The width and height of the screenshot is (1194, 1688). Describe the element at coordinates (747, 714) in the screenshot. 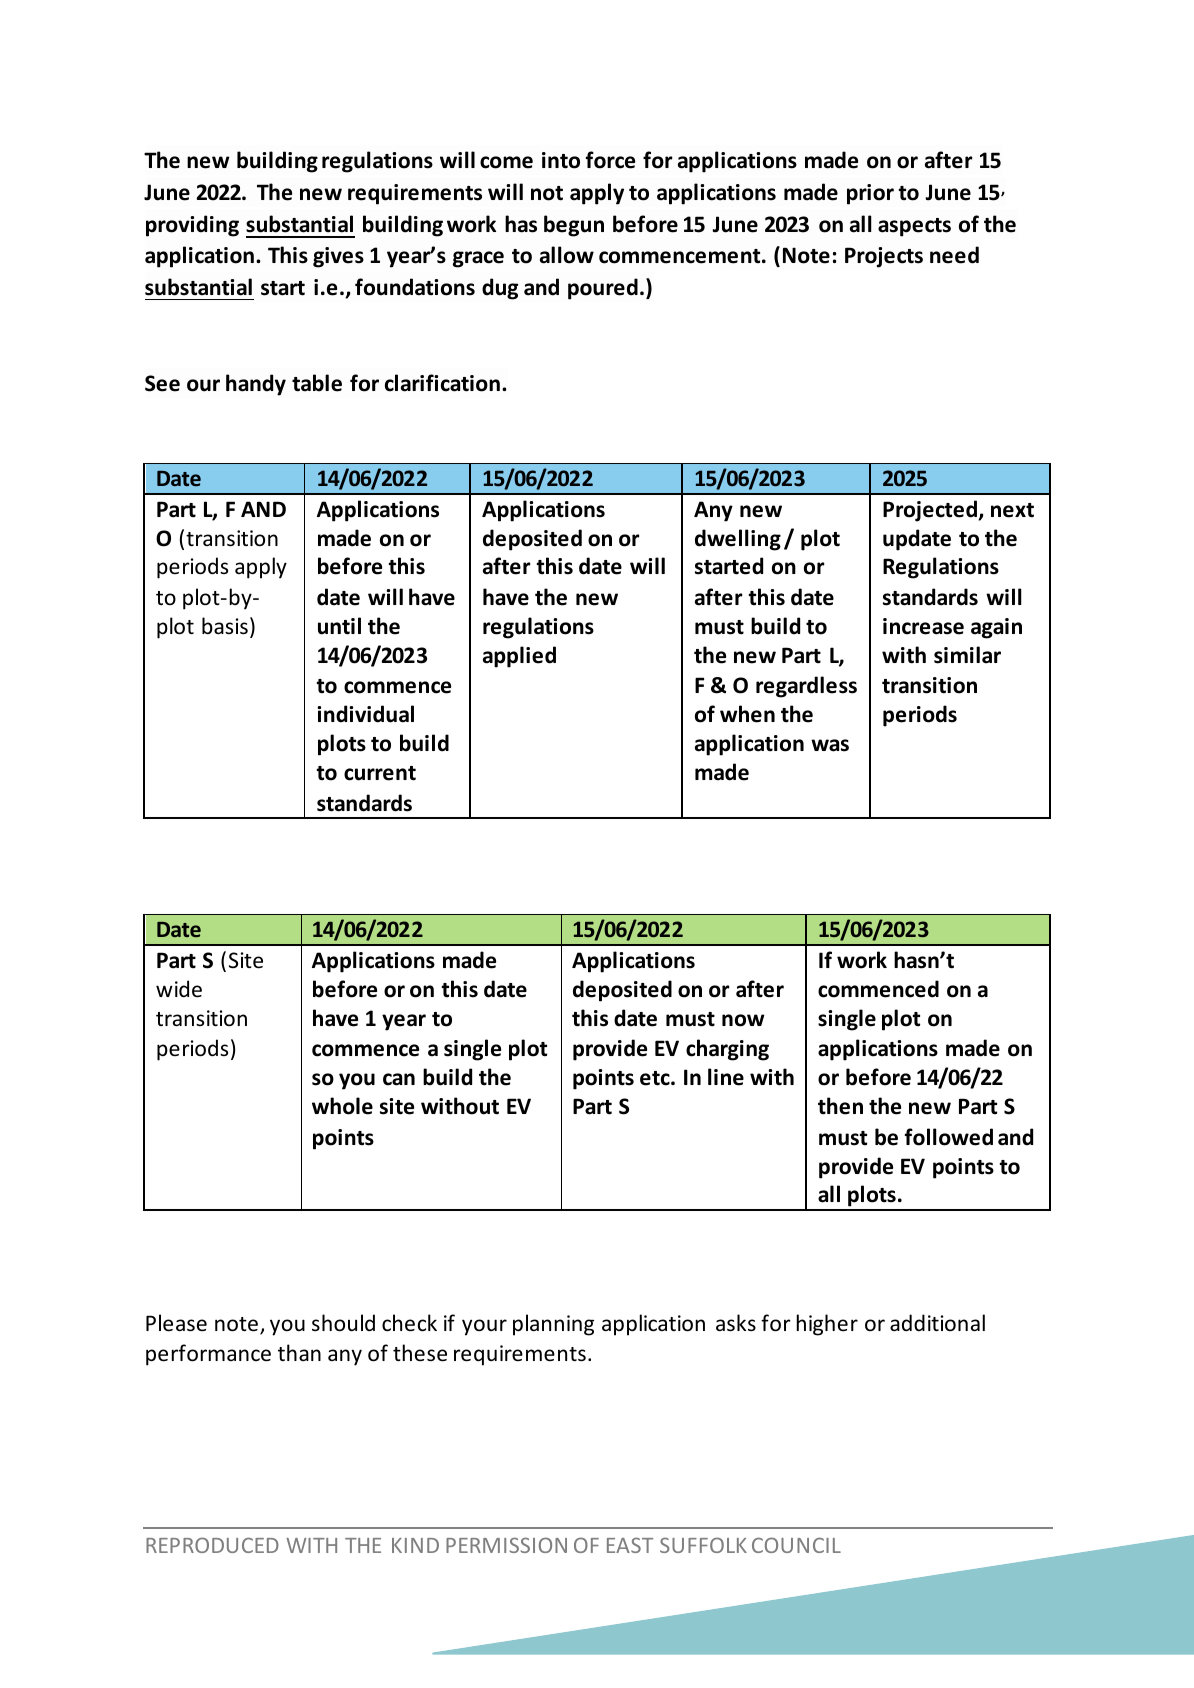

I see `when` at that location.
